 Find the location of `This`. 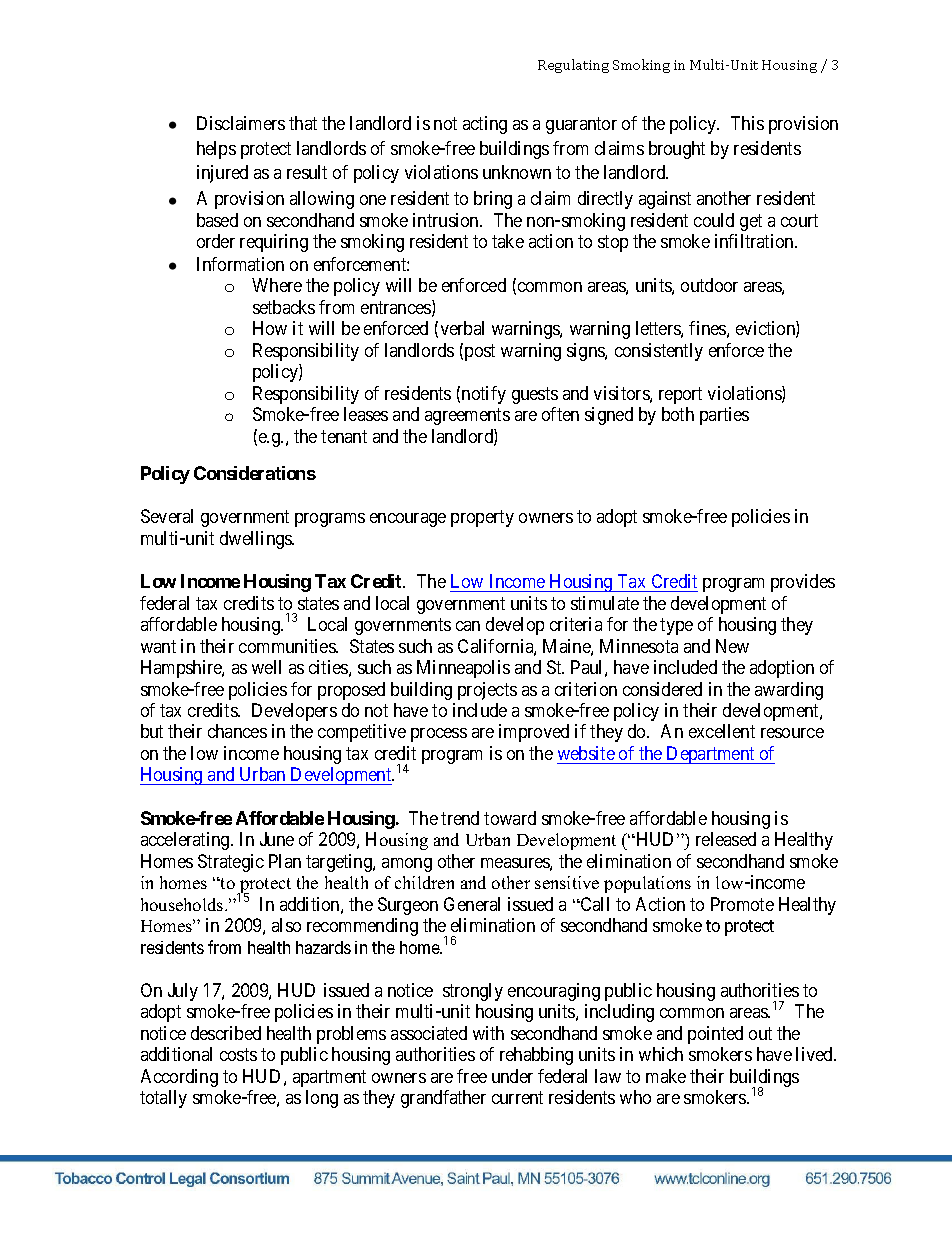

This is located at coordinates (747, 123).
